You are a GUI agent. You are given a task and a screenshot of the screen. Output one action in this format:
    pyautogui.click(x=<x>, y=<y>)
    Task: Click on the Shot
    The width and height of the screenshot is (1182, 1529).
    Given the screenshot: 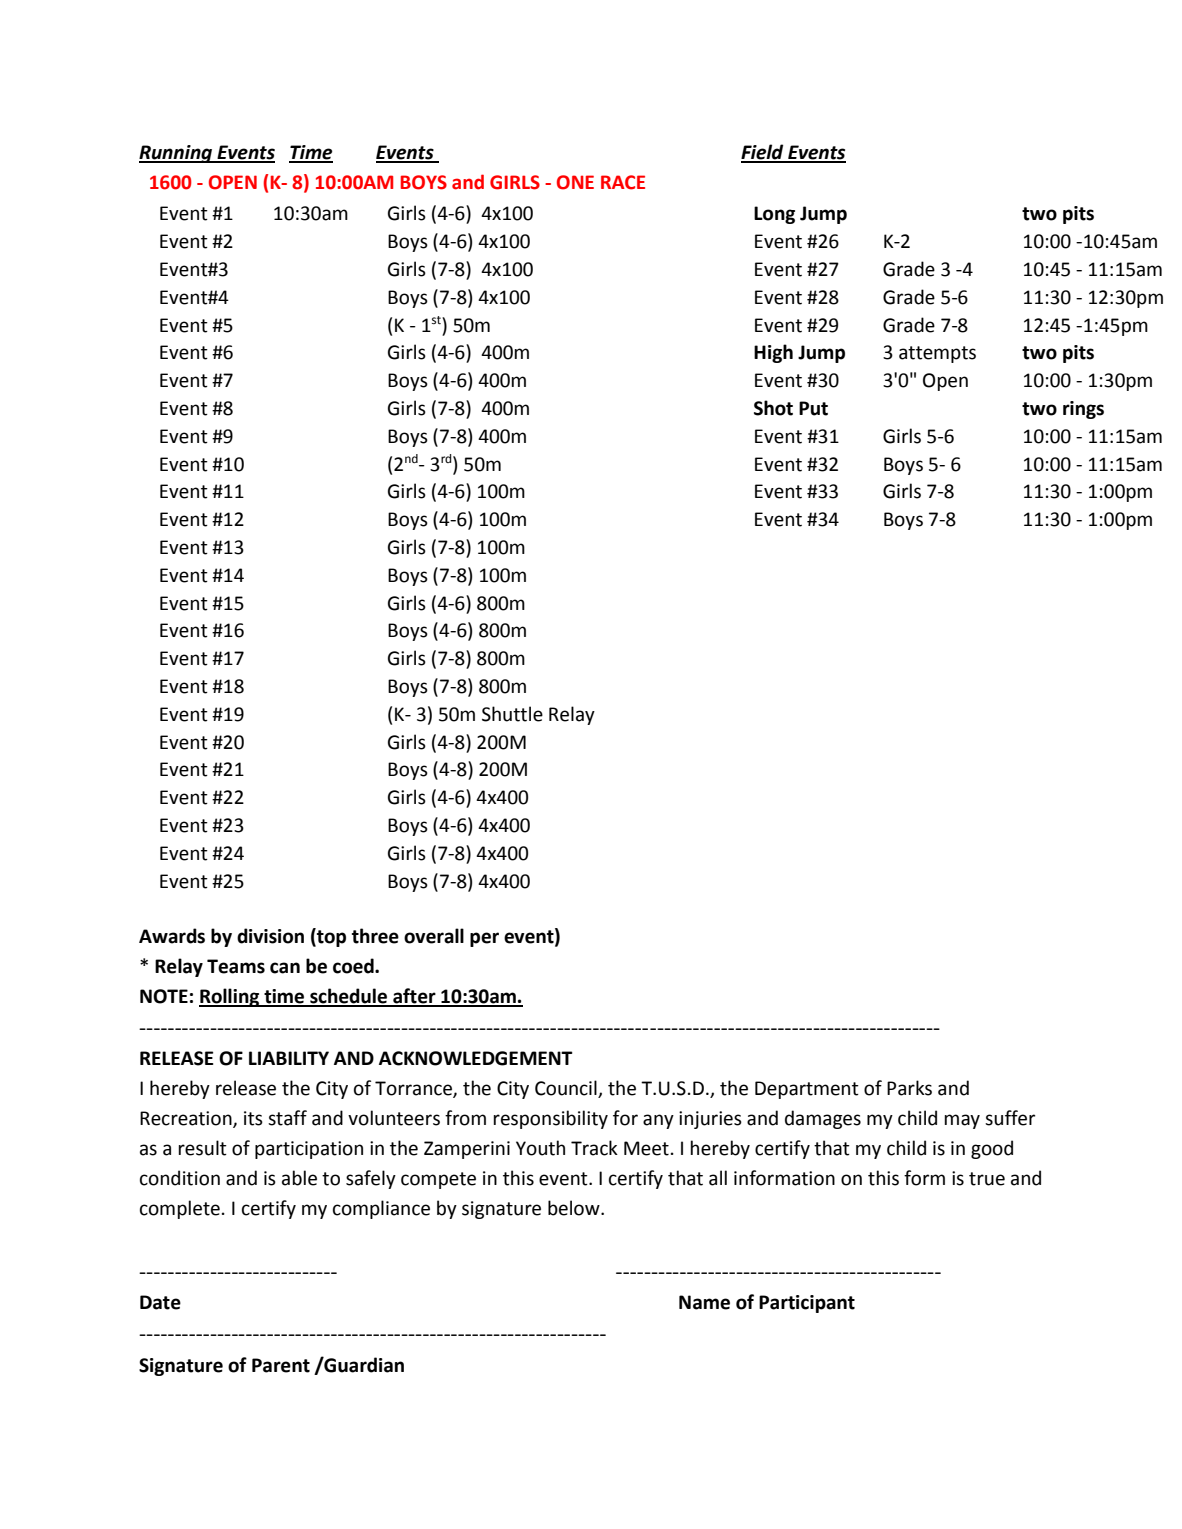 What is the action you would take?
    pyautogui.click(x=773, y=408)
